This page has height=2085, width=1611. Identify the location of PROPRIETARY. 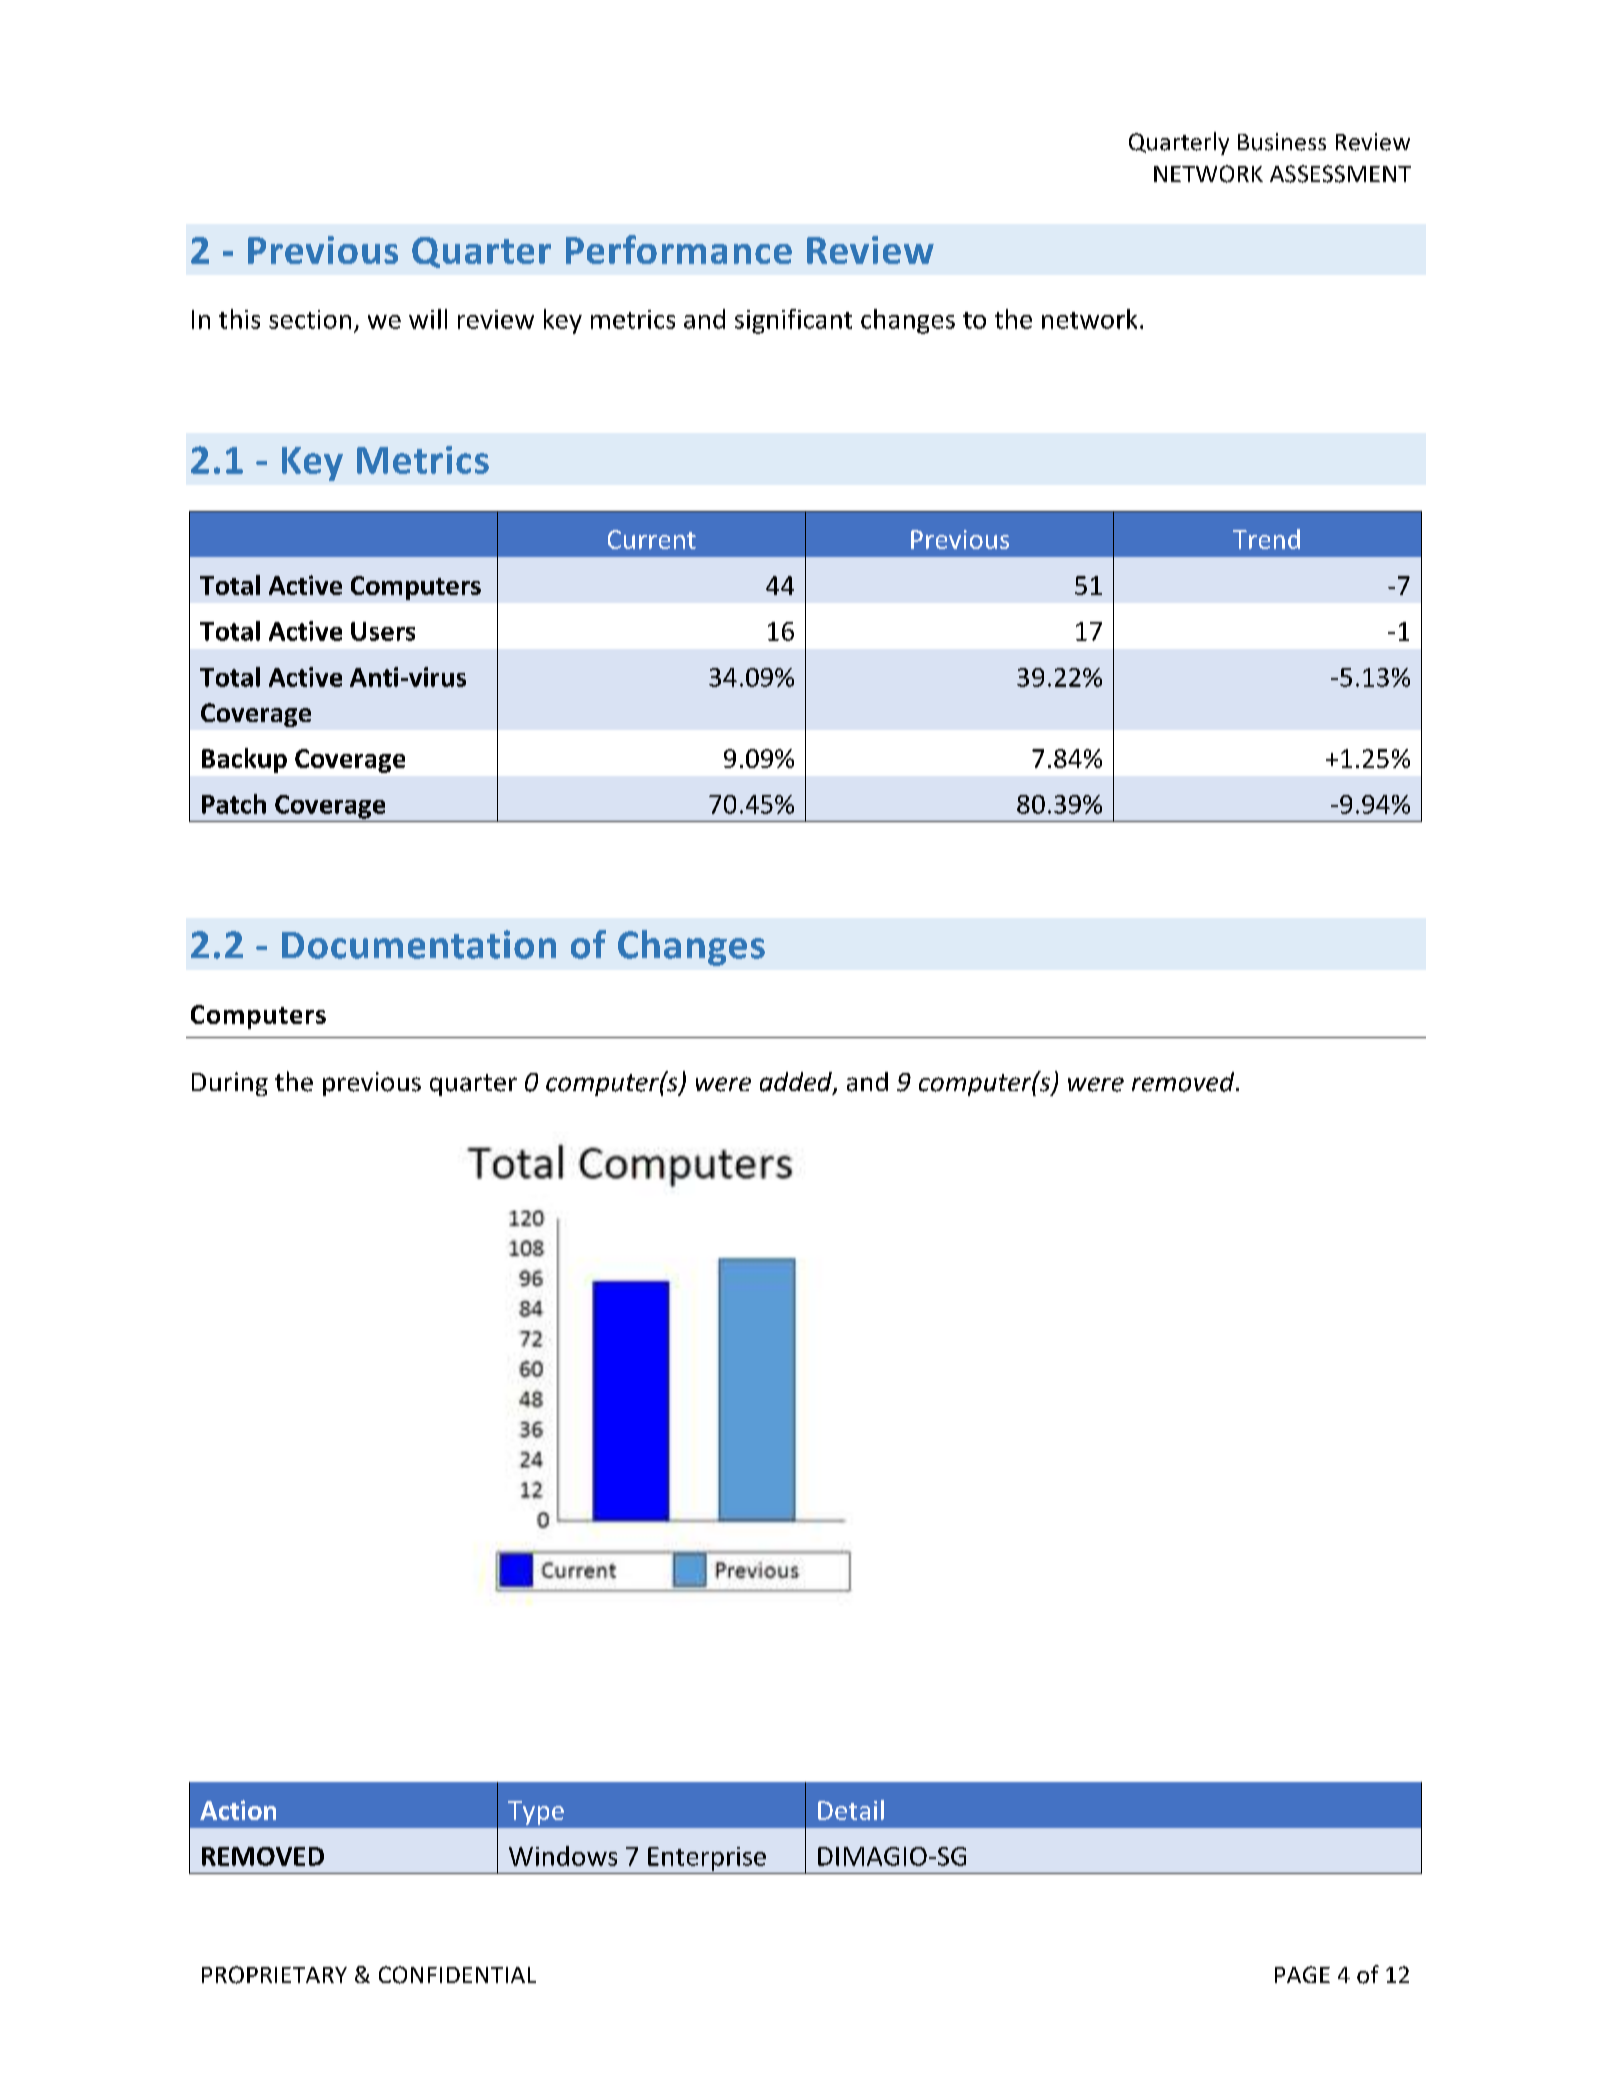
(274, 1975).
